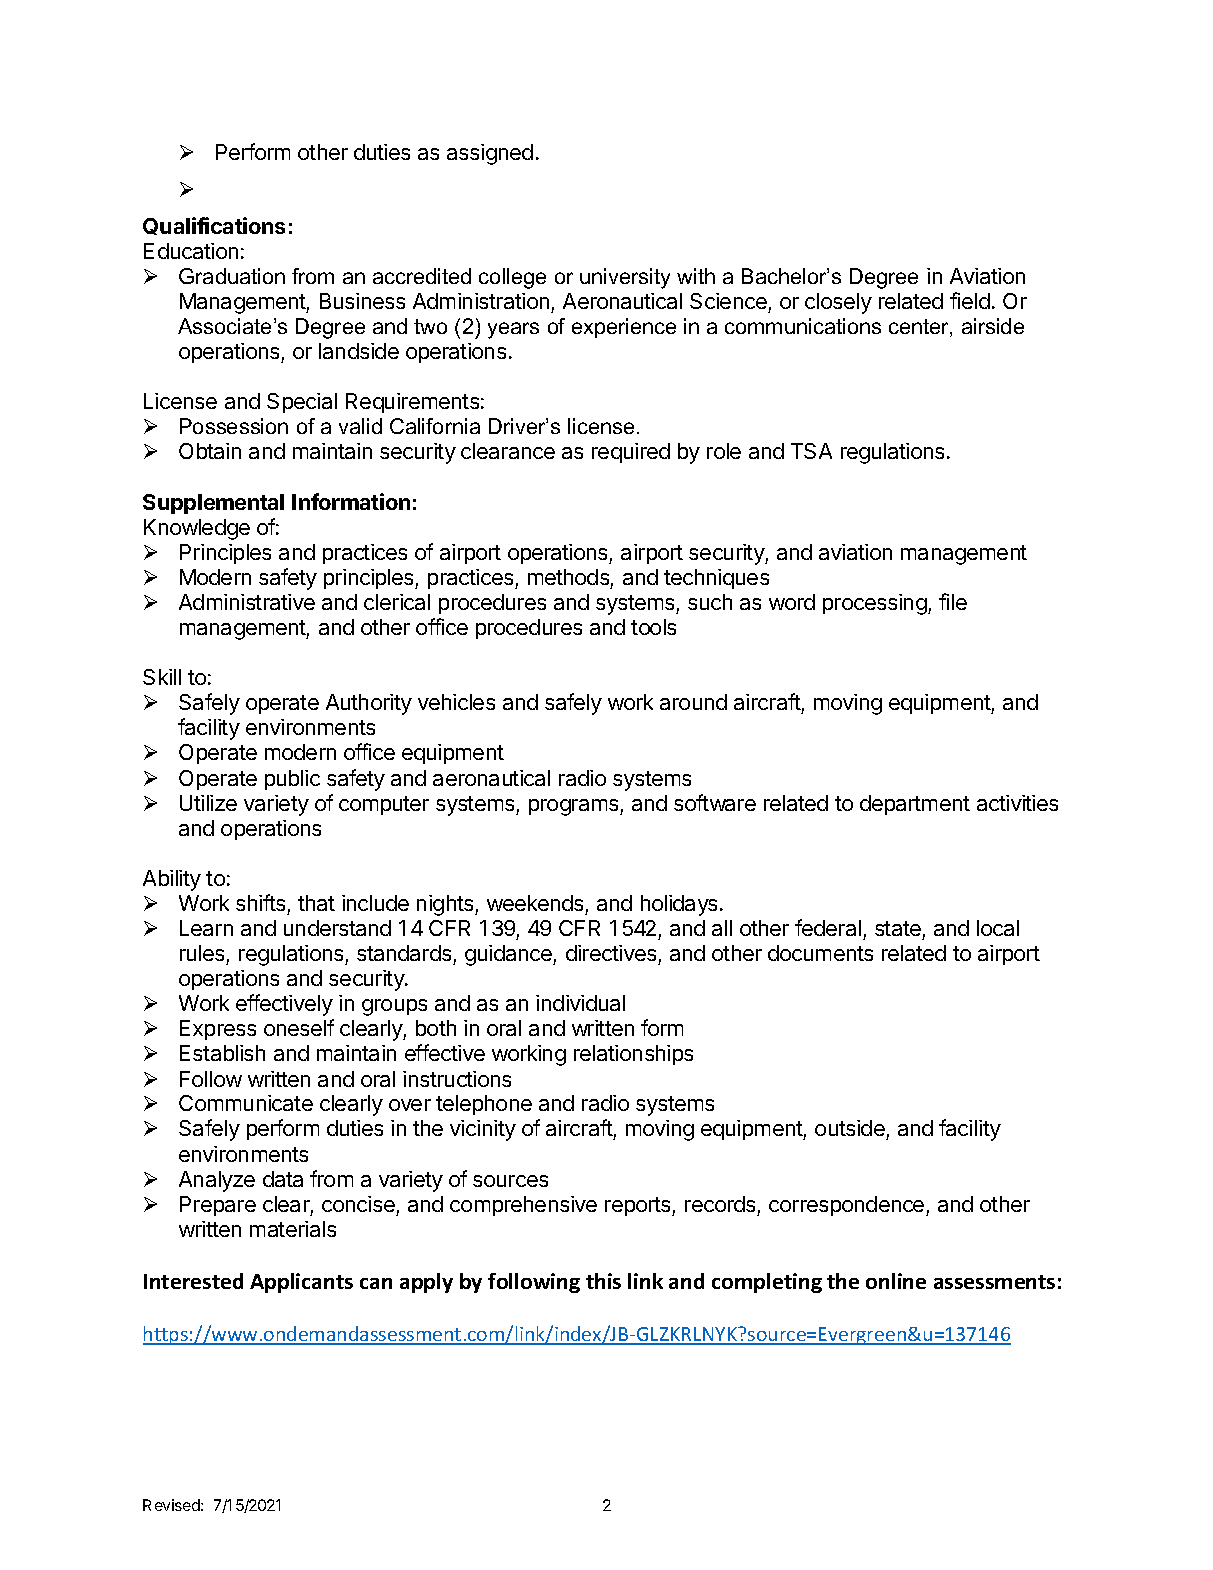  I want to click on materials, so click(293, 1229).
